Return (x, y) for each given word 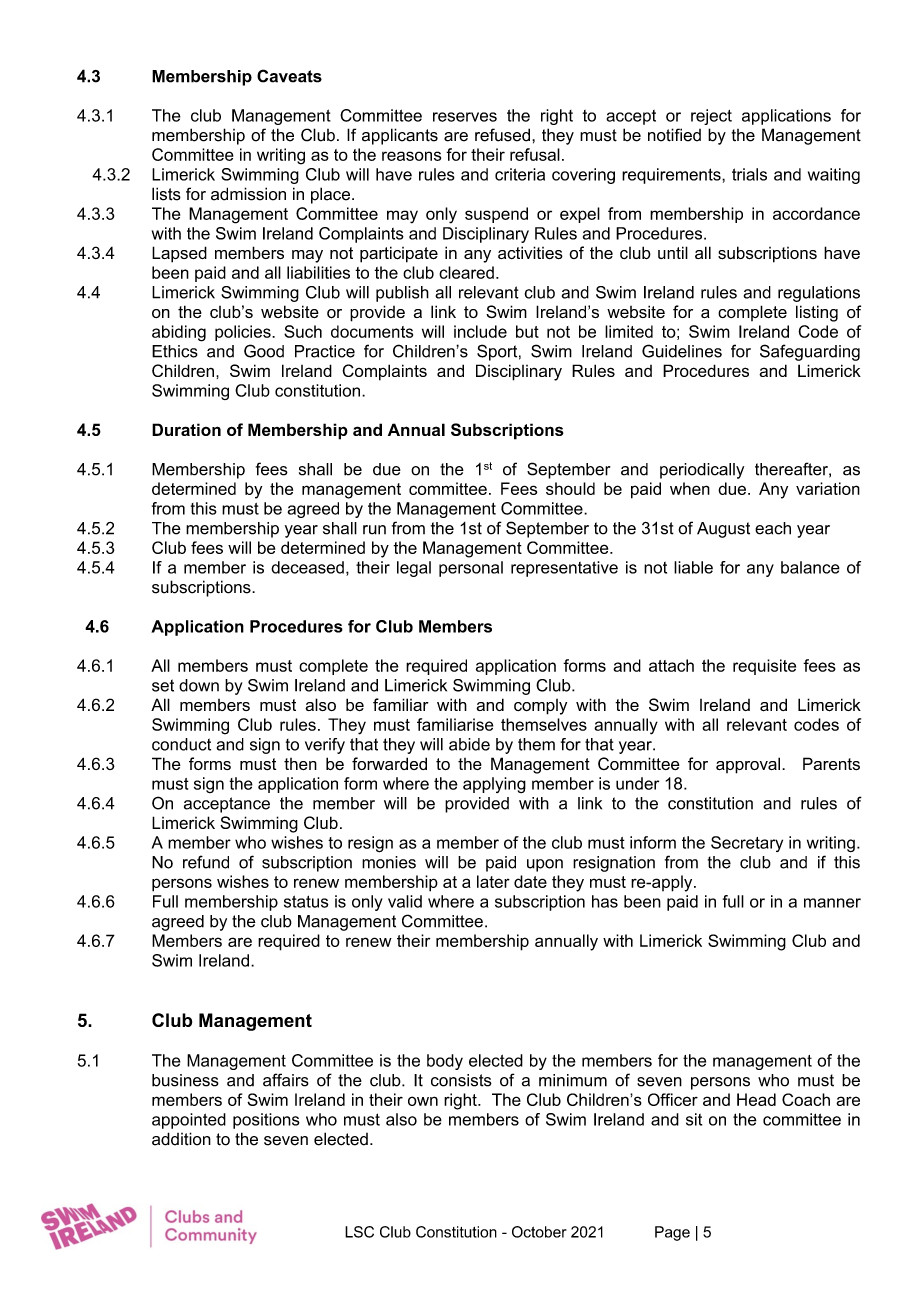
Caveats (289, 76)
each (773, 528)
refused (502, 135)
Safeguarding (810, 352)
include (480, 331)
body (445, 1062)
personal (471, 569)
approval (748, 765)
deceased (307, 567)
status (306, 901)
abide (469, 744)
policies (244, 333)
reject (711, 117)
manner (832, 903)
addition (181, 1139)
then (300, 764)
